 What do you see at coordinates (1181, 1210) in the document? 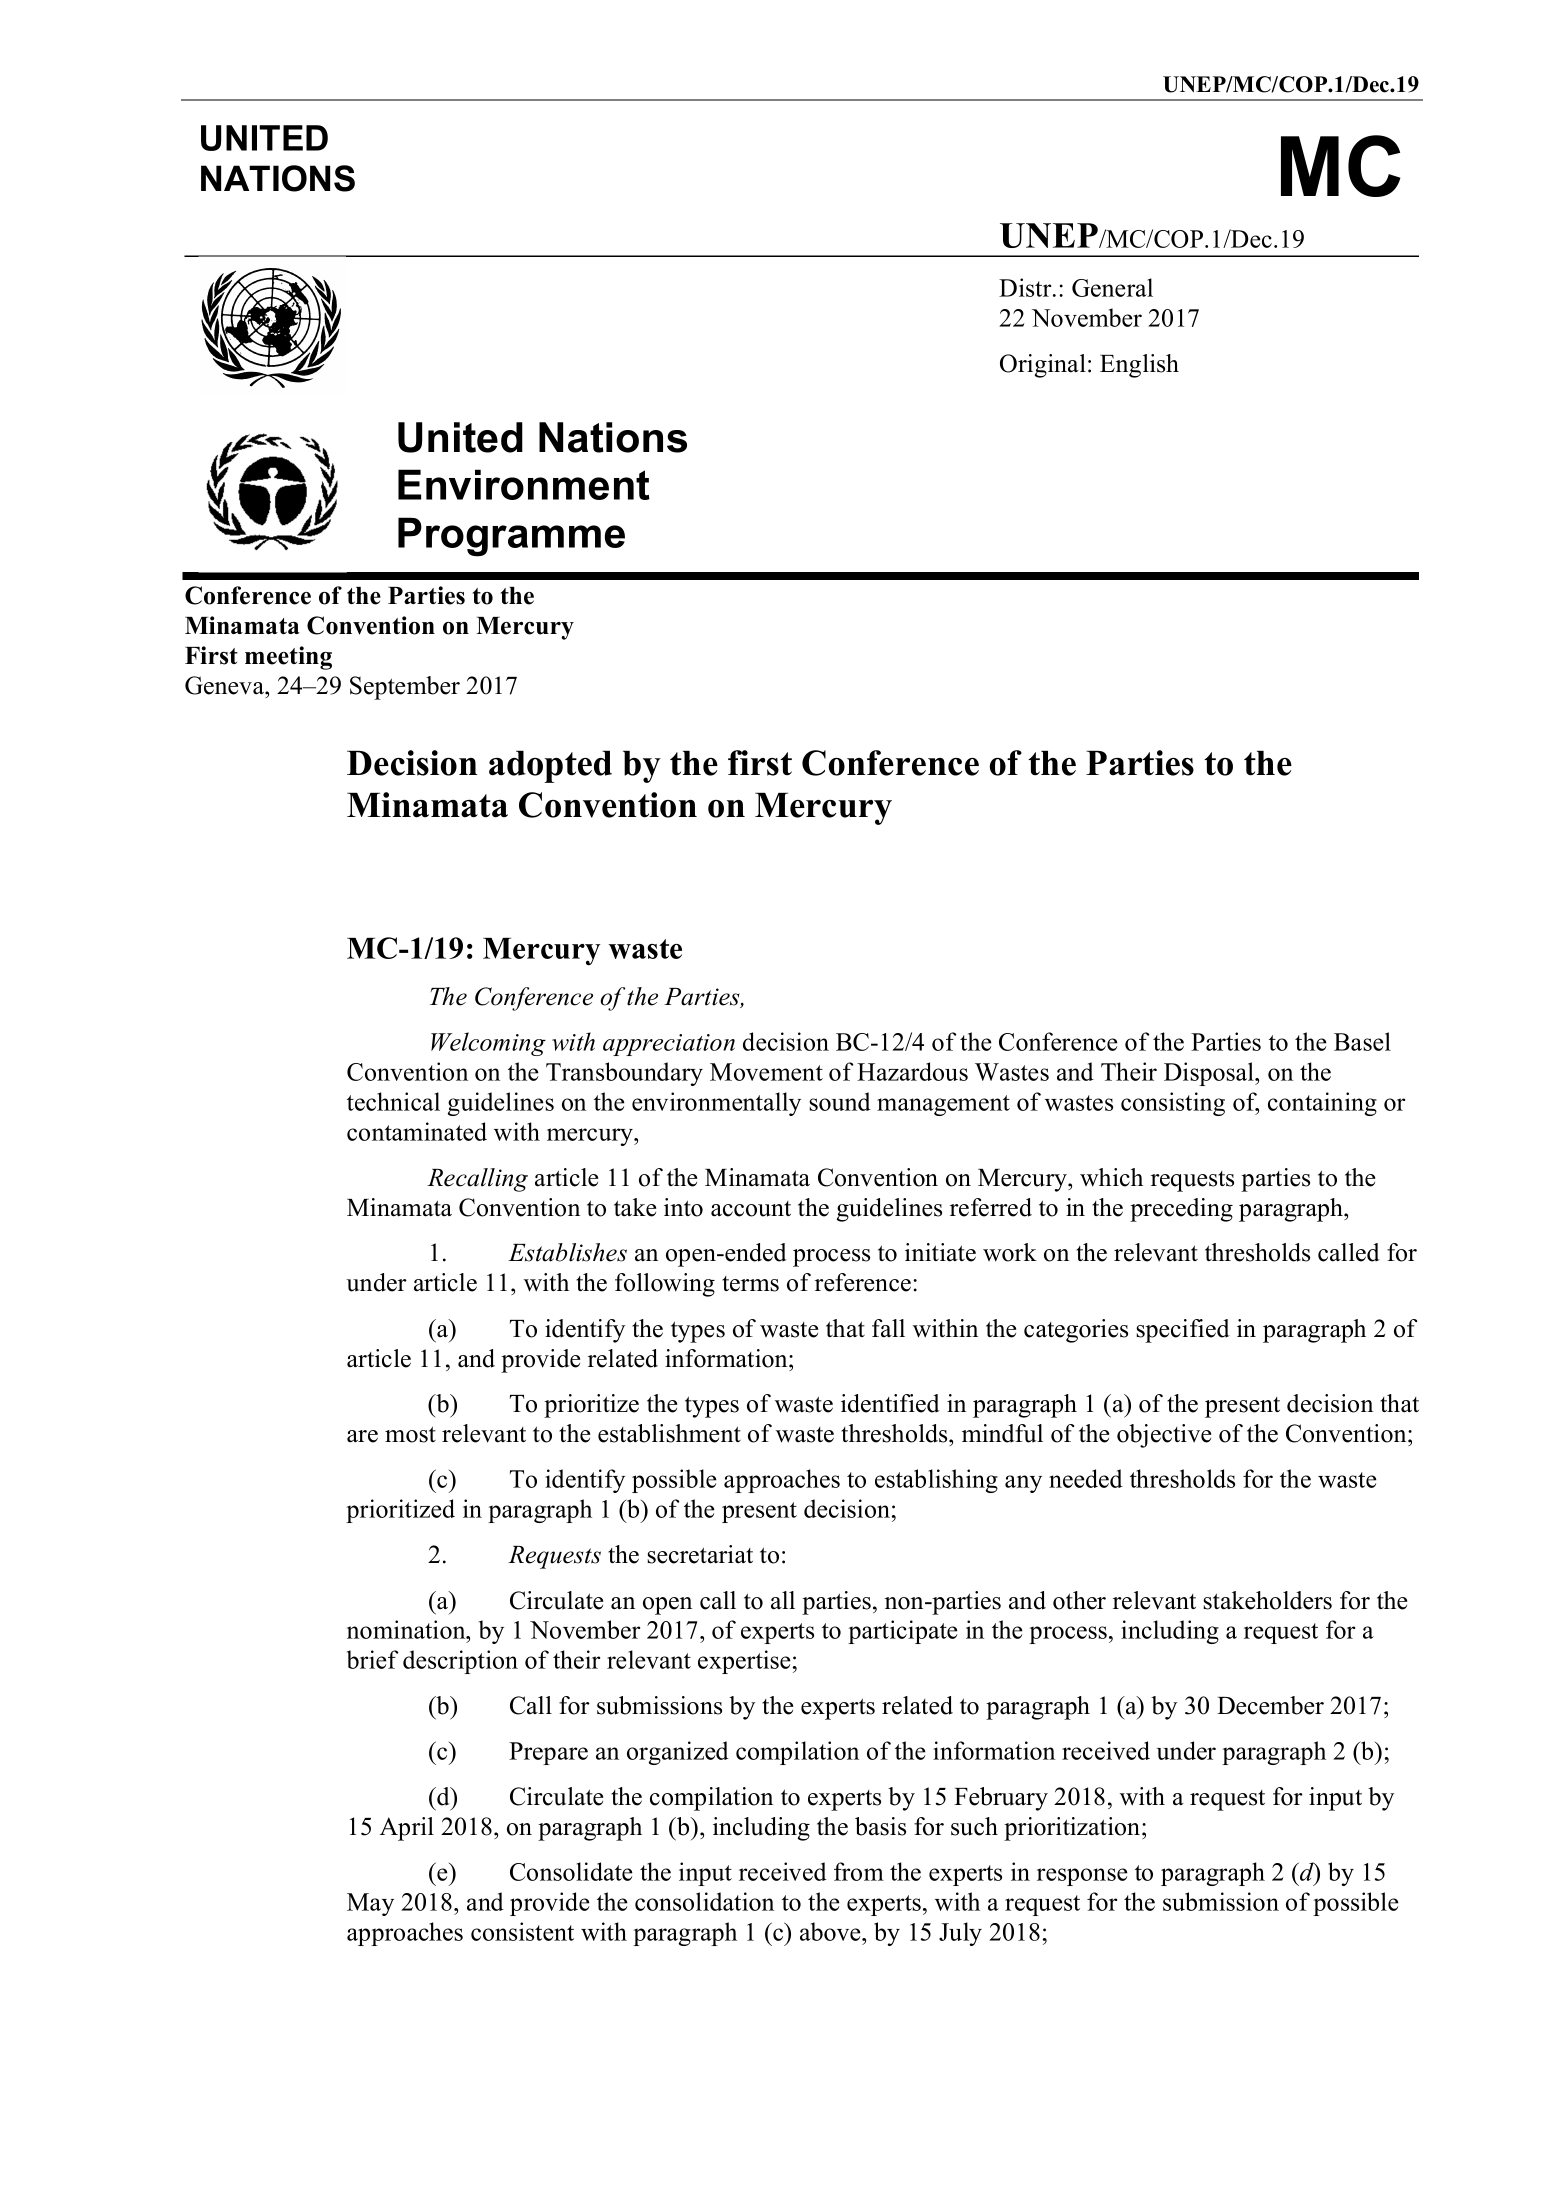
I see `preceding` at bounding box center [1181, 1210].
